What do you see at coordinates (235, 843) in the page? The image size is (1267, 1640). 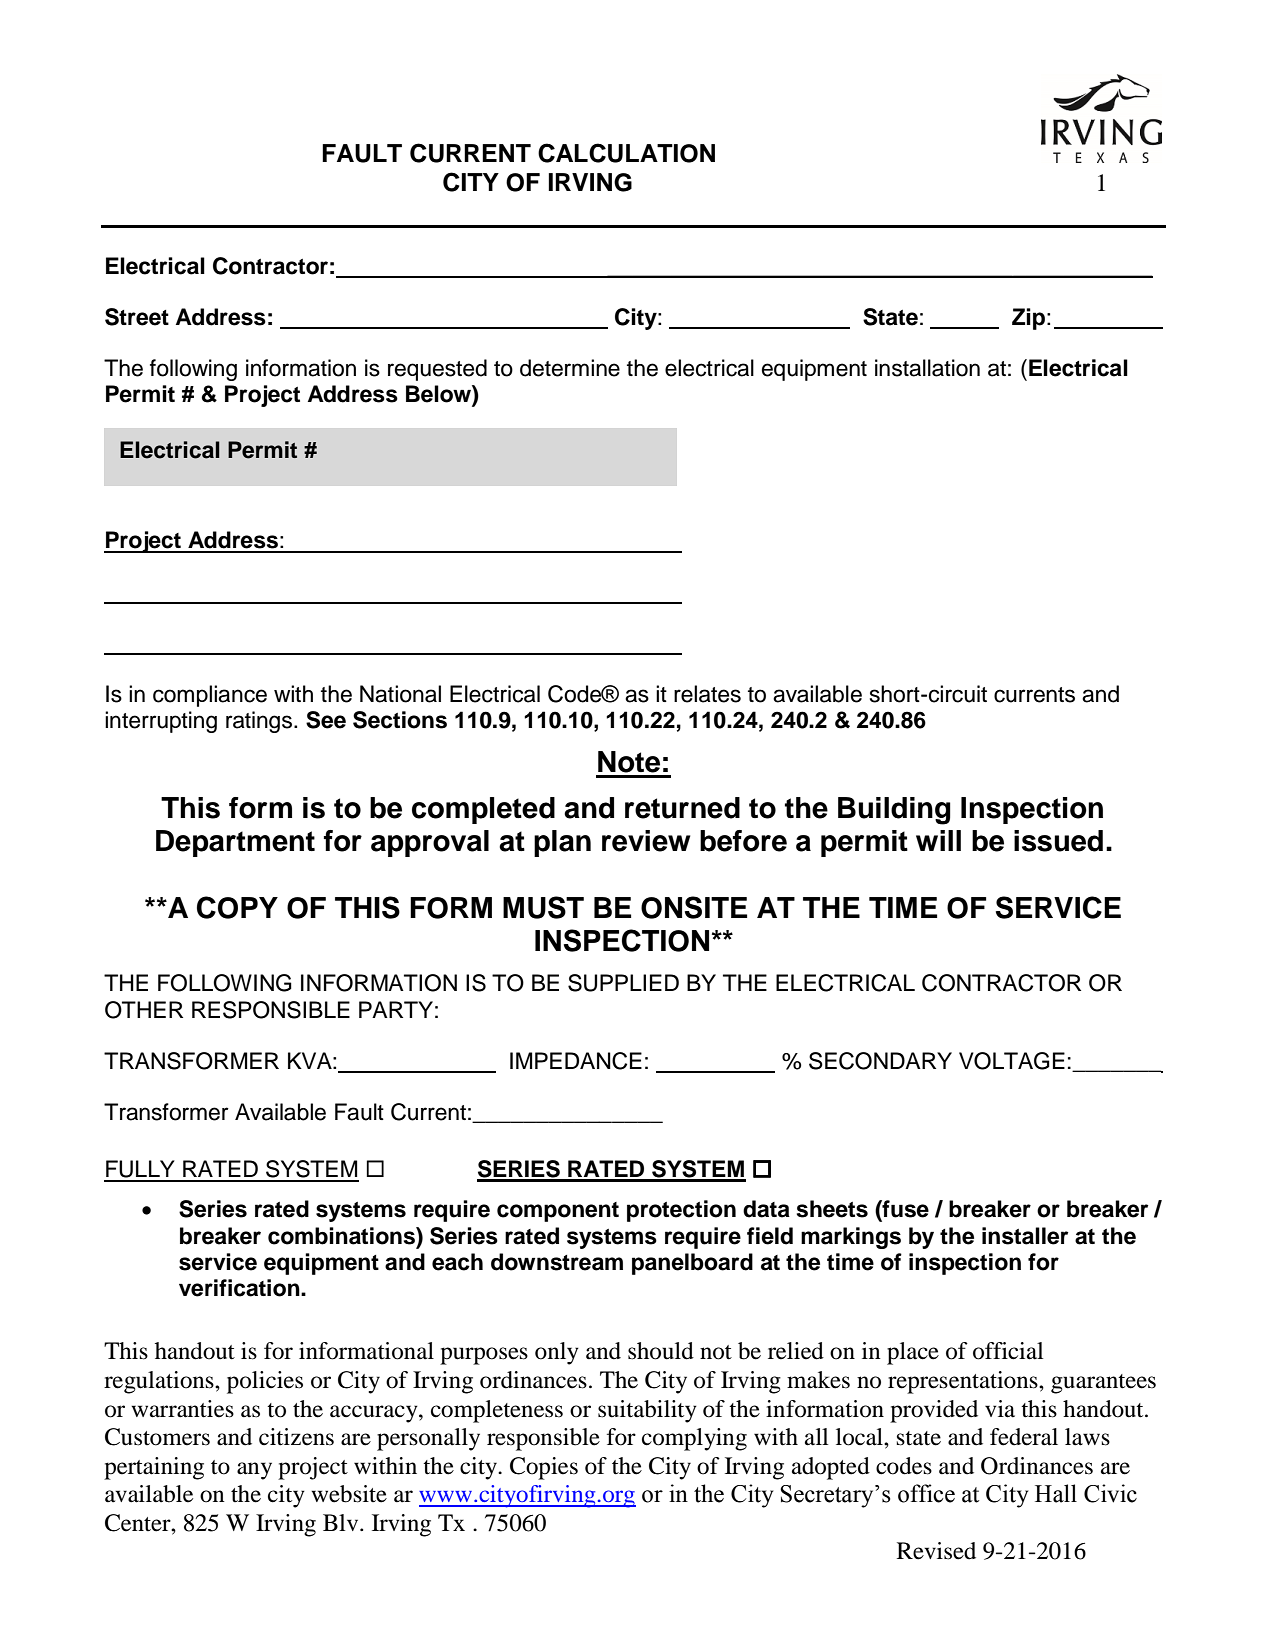 I see `Department` at bounding box center [235, 843].
